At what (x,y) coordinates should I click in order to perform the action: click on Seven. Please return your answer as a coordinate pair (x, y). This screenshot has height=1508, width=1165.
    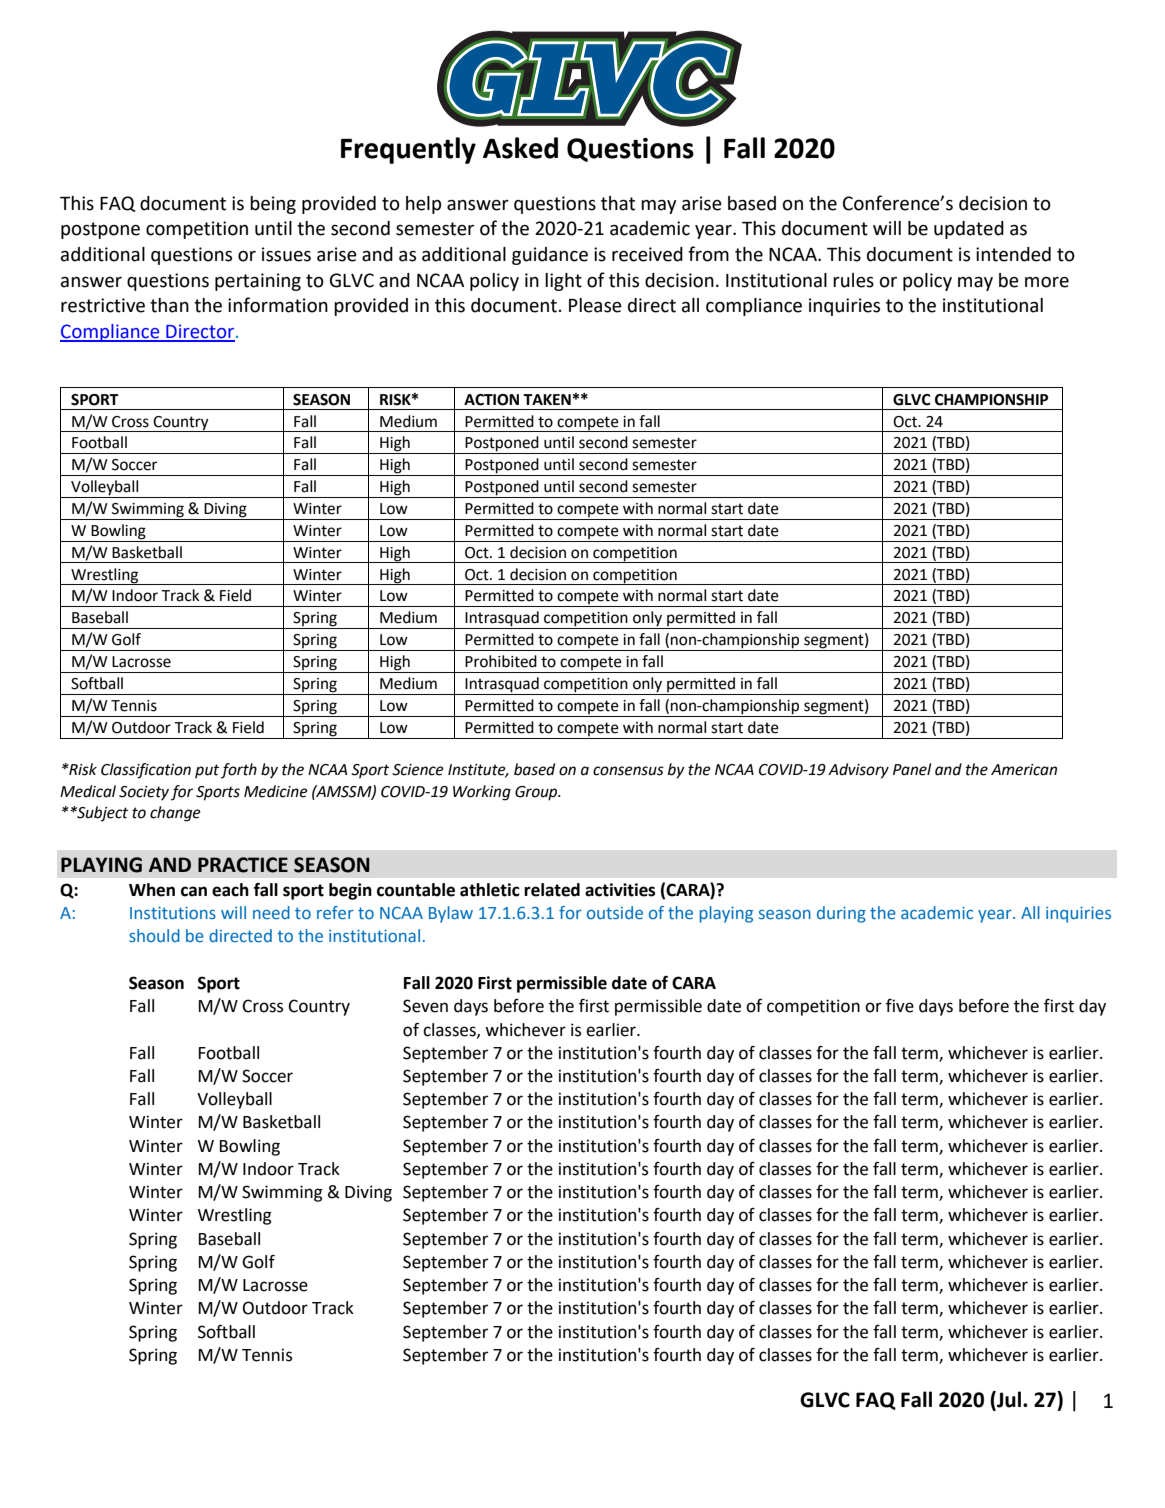
    Looking at the image, I should click on (425, 1006).
